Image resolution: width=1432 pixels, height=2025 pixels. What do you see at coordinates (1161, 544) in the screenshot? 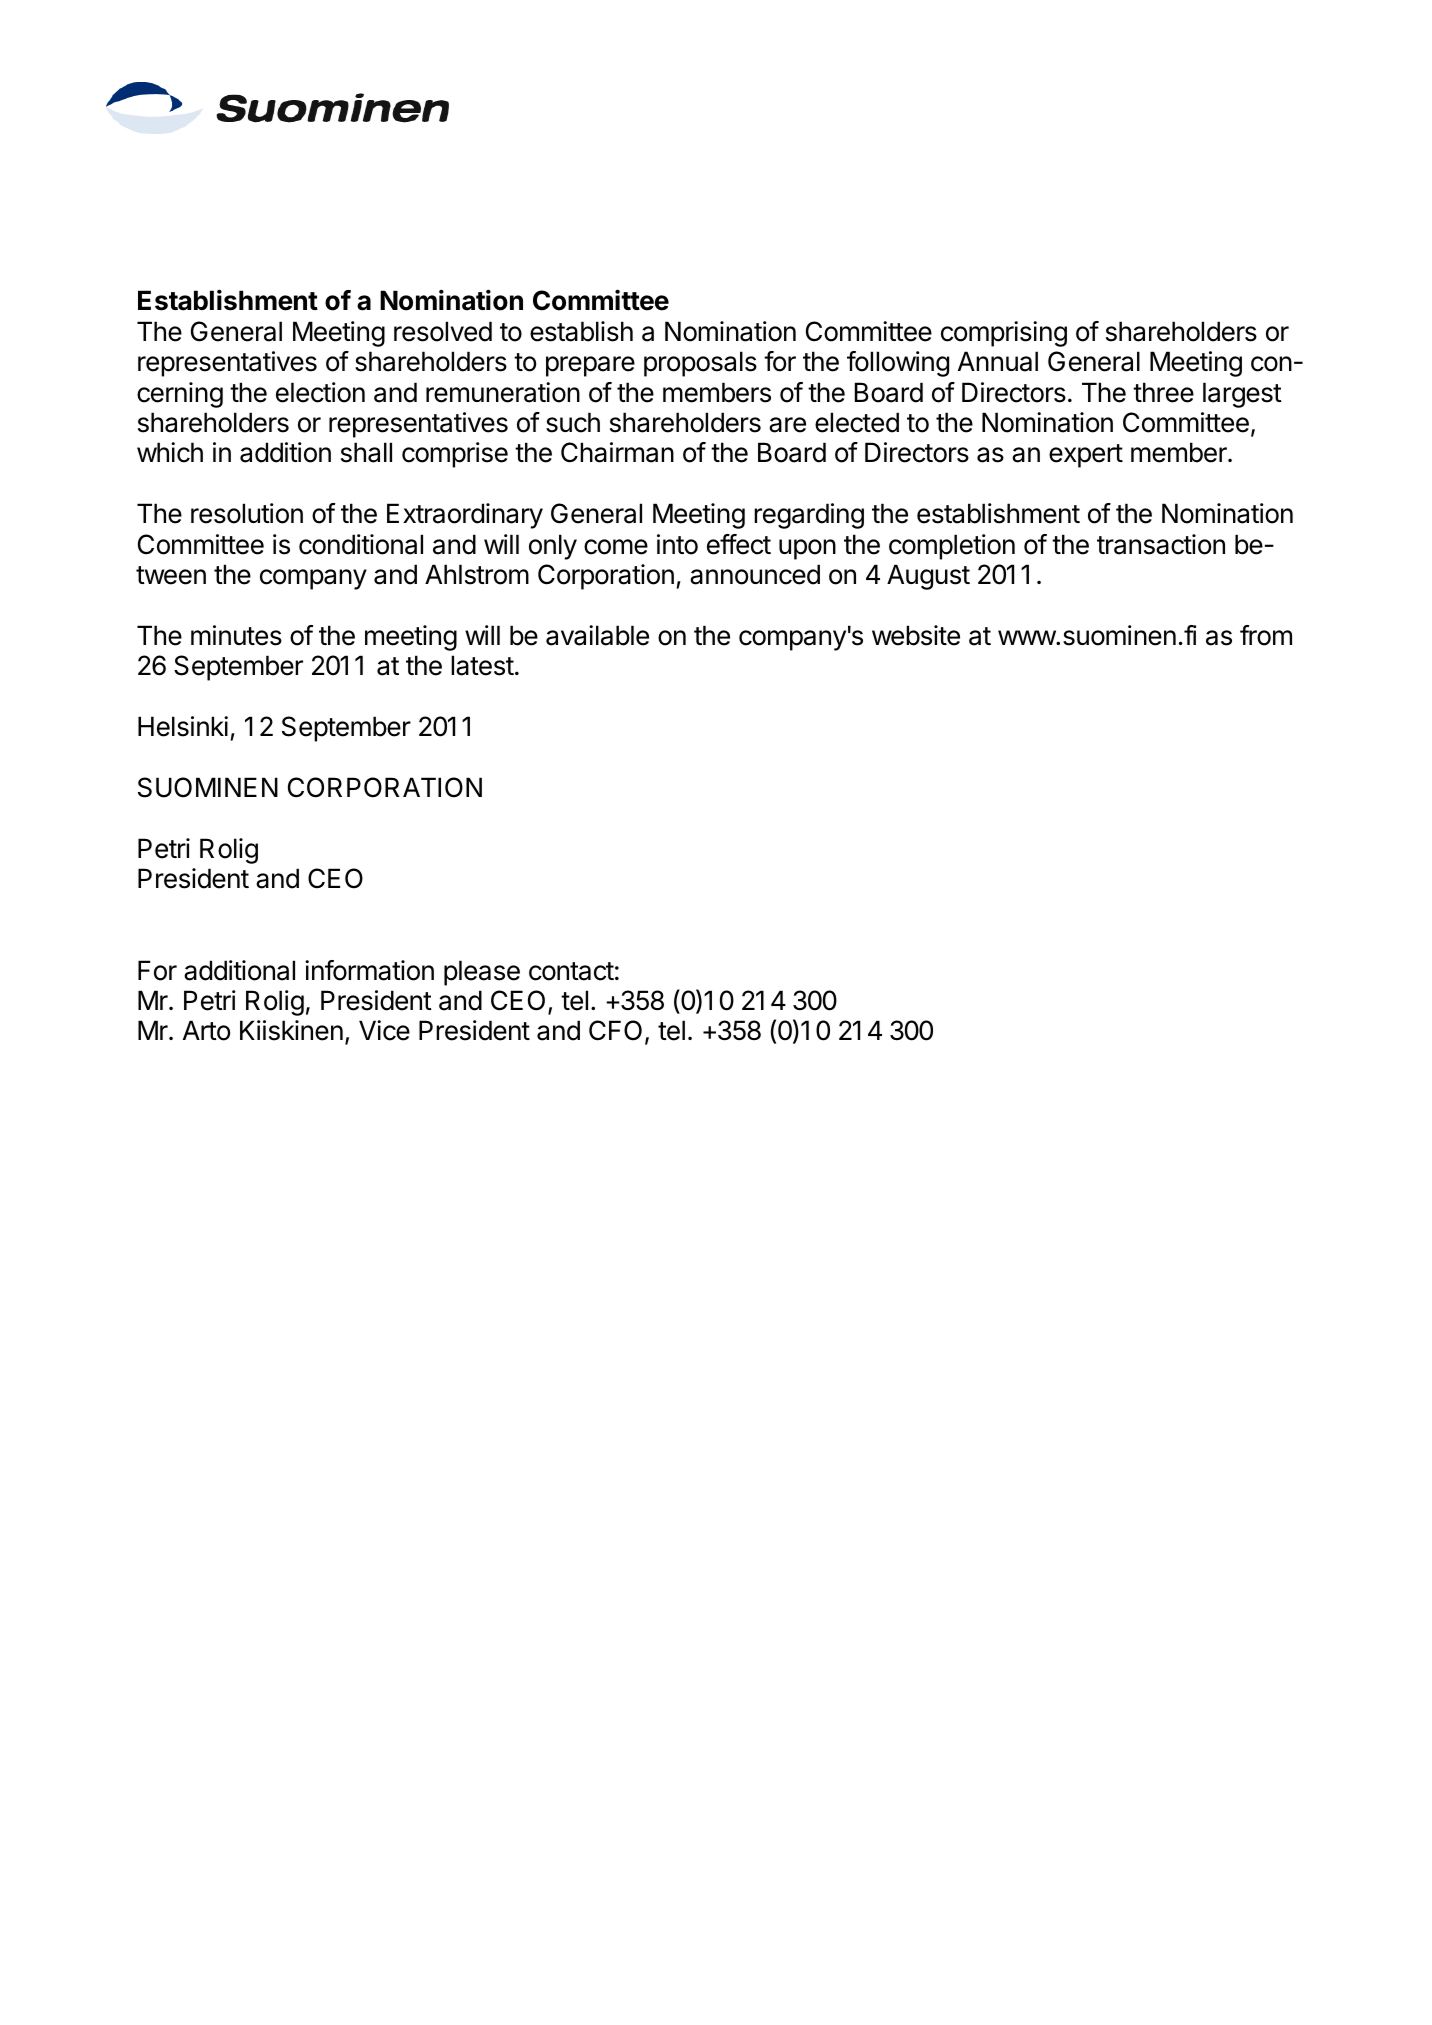
I see `transaction` at bounding box center [1161, 544].
